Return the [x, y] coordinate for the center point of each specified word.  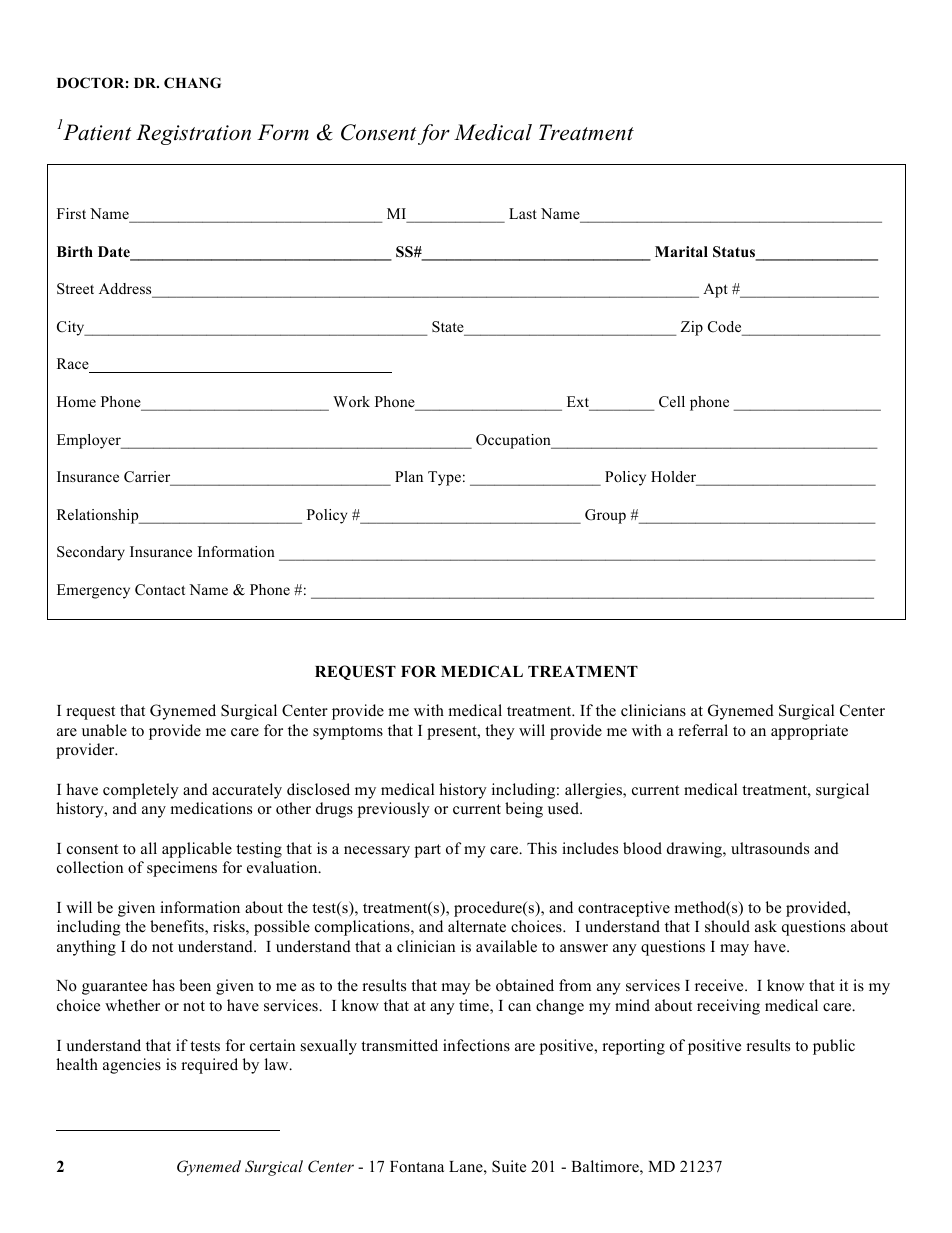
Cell [672, 402]
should [727, 926]
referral [703, 730]
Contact [160, 590]
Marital [681, 251]
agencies [132, 1066]
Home [76, 401]
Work [351, 401]
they [500, 732]
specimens [182, 869]
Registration [193, 134]
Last [523, 213]
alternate [477, 926]
